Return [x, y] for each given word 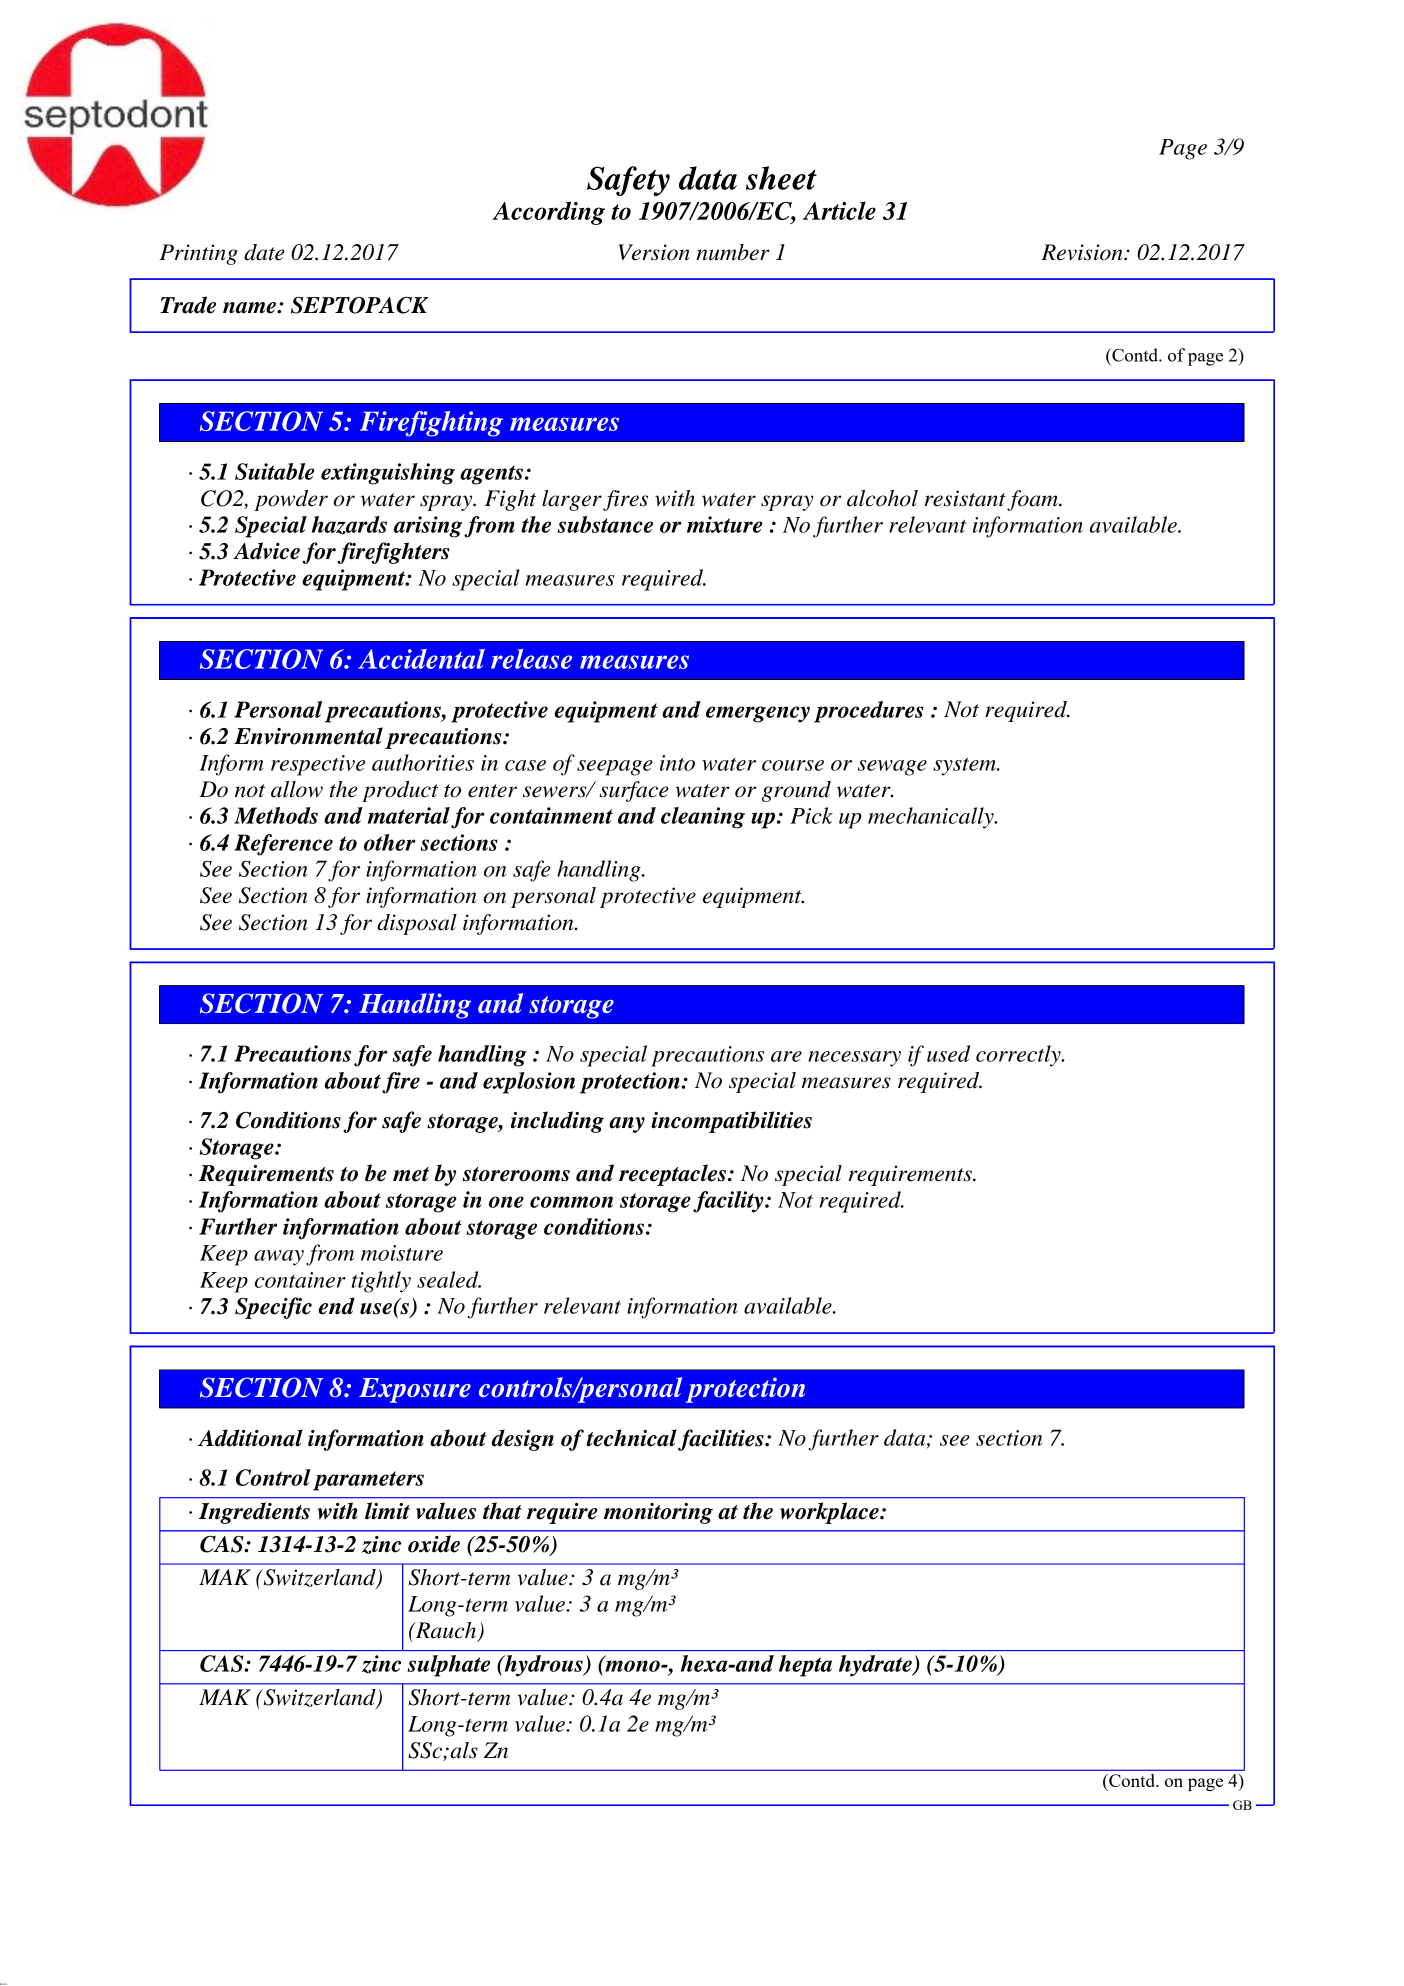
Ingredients [254, 1513]
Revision [1083, 252]
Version [654, 252]
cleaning [703, 818]
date [264, 252]
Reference [283, 845]
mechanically [932, 818]
